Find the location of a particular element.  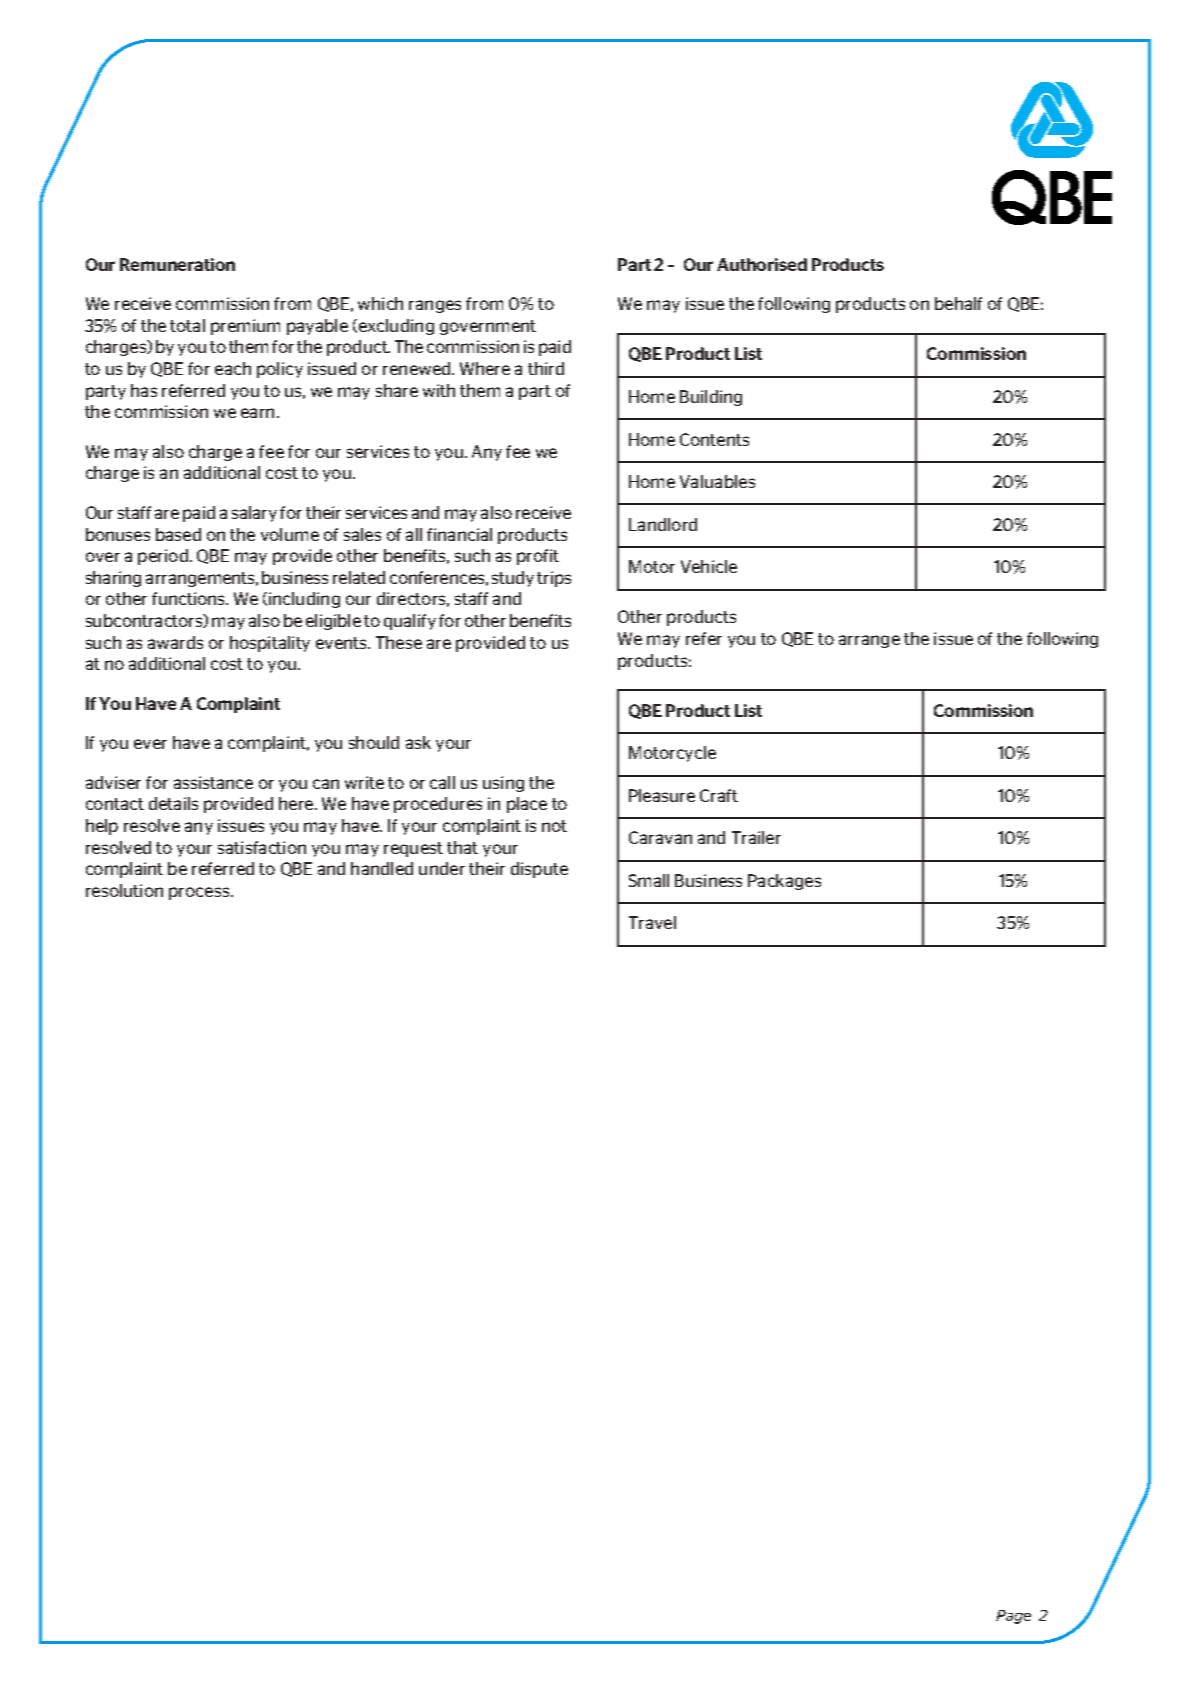

total is located at coordinates (187, 325).
